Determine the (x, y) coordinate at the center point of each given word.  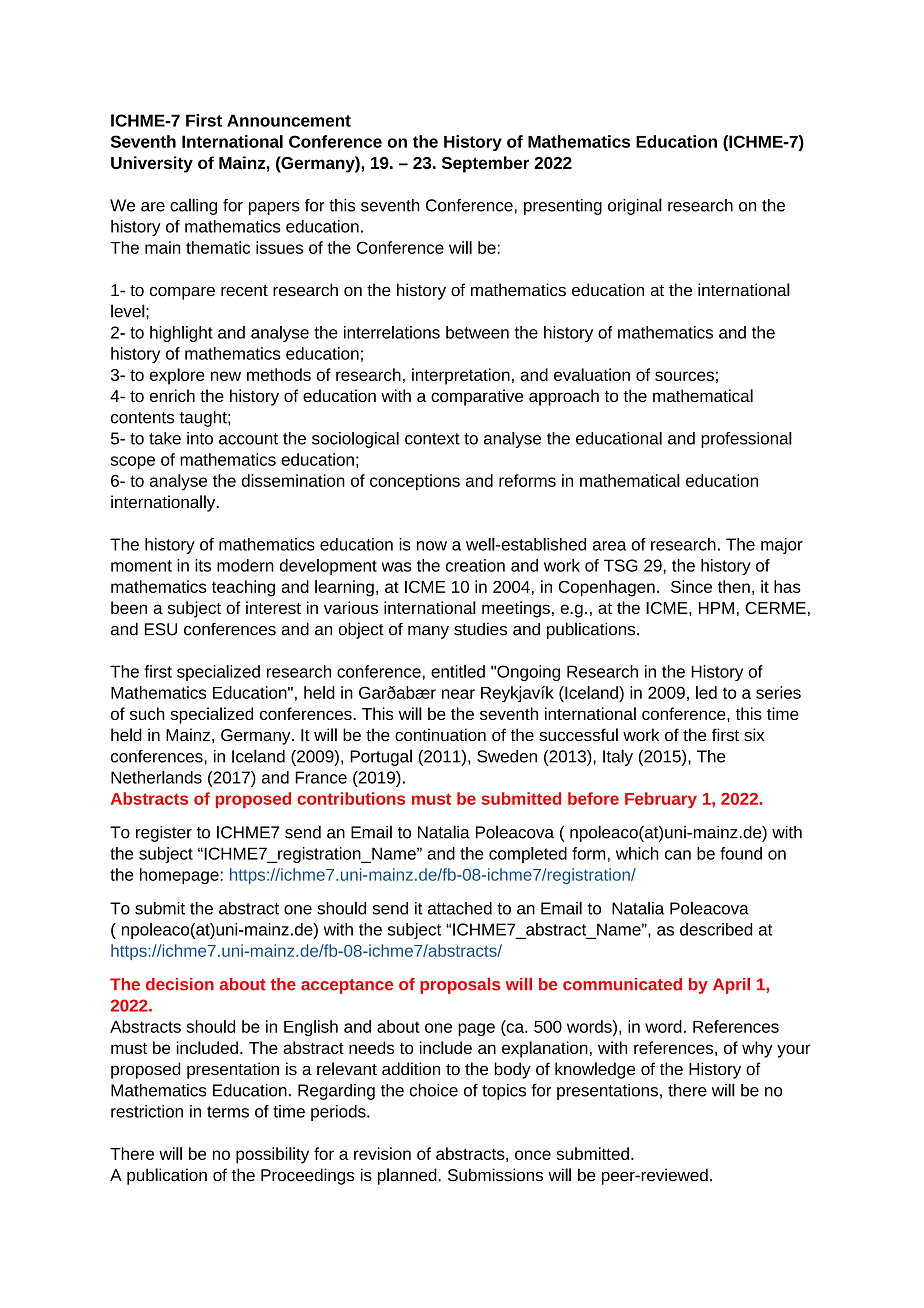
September (485, 164)
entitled (458, 671)
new (226, 376)
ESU (161, 629)
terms (228, 1112)
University (152, 164)
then (734, 586)
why (757, 1049)
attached (460, 908)
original (635, 206)
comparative (477, 397)
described (716, 929)
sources (684, 376)
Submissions (495, 1175)
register (164, 834)
